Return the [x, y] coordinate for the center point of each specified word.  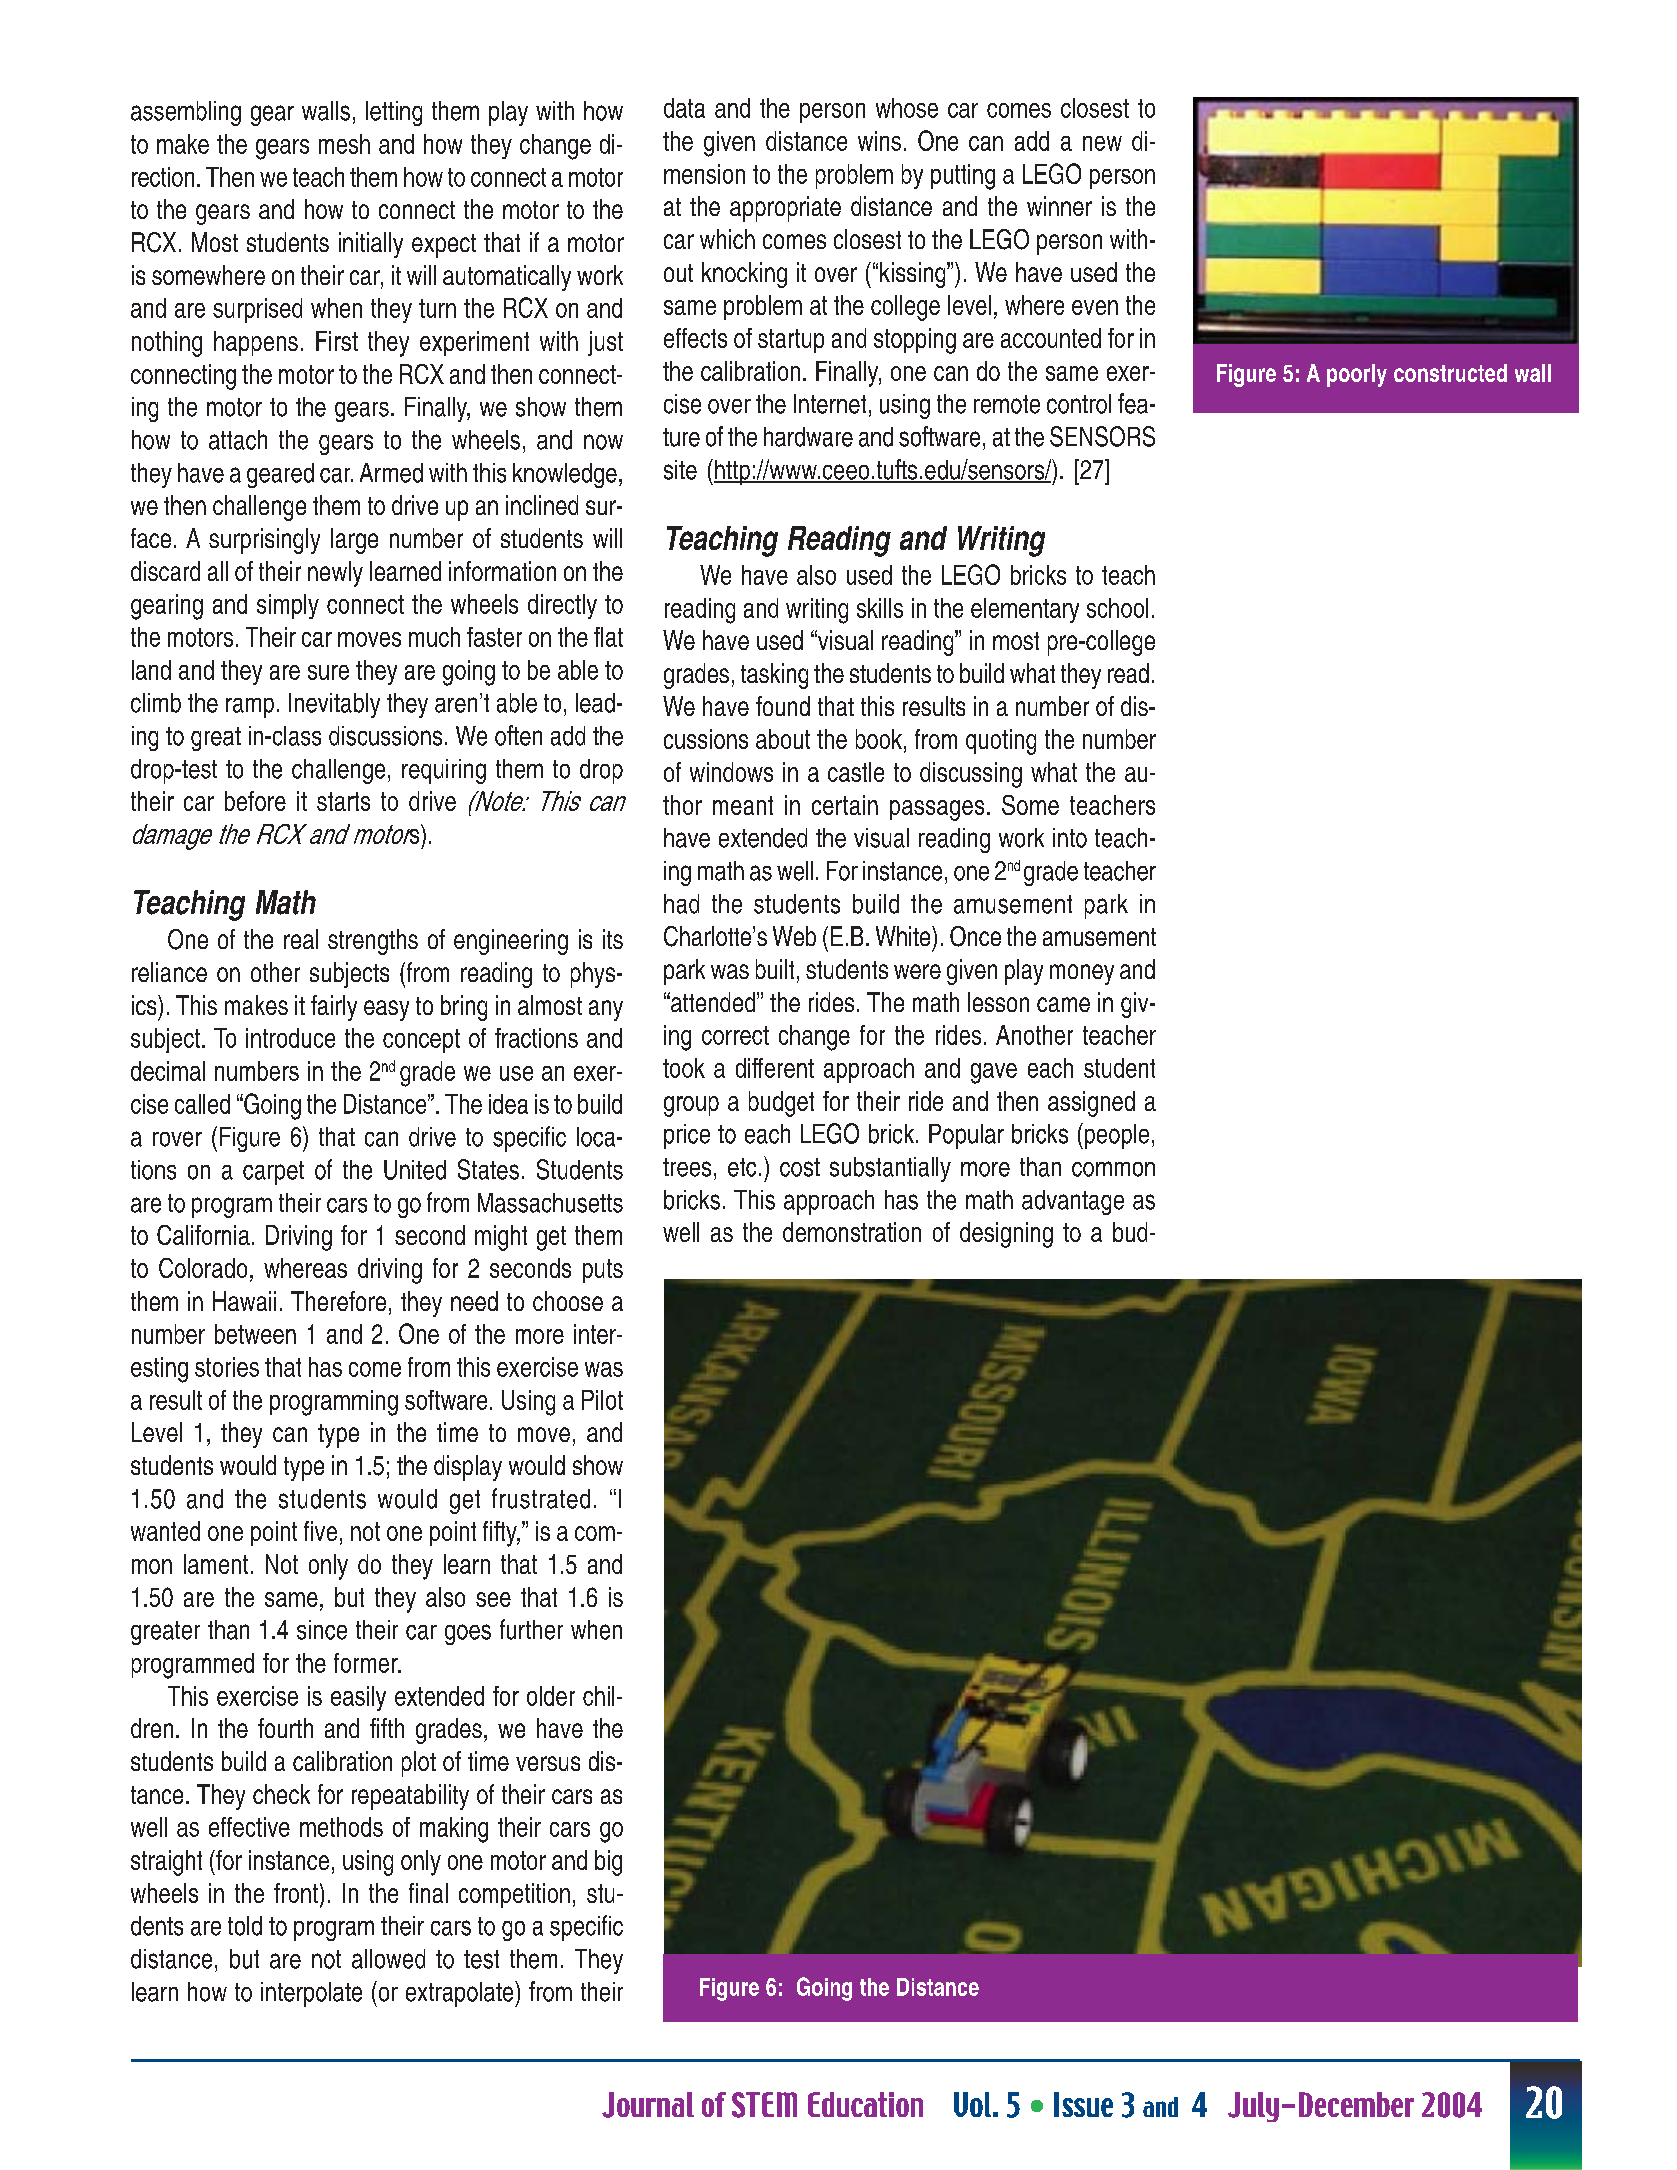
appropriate [785, 209]
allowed [388, 1959]
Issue [1083, 2104]
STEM [764, 2105]
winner [1059, 206]
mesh [344, 144]
